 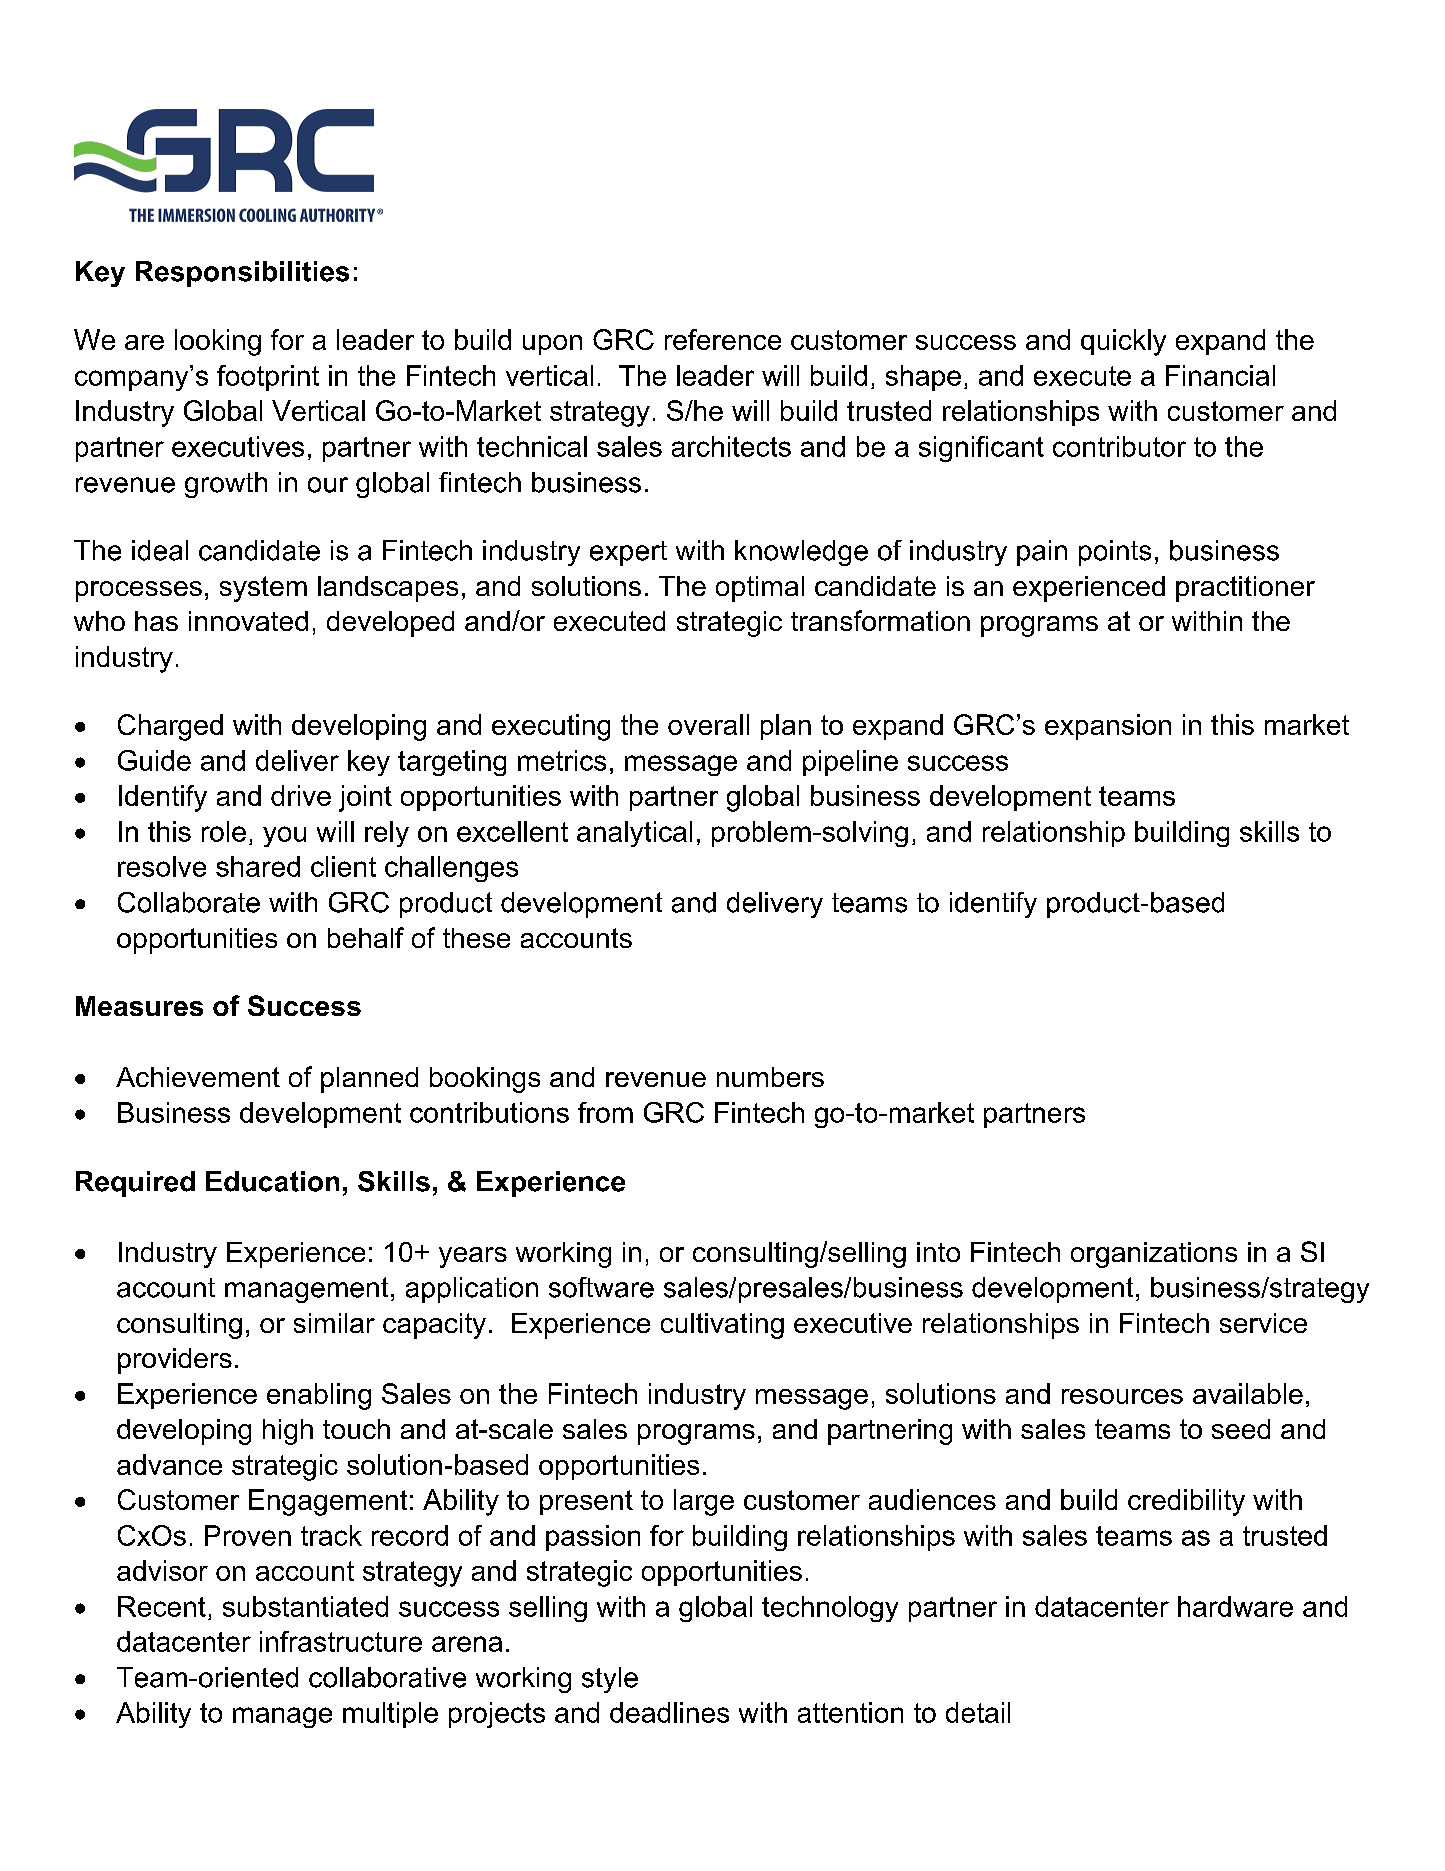 I want to click on deadlines, so click(x=669, y=1712).
